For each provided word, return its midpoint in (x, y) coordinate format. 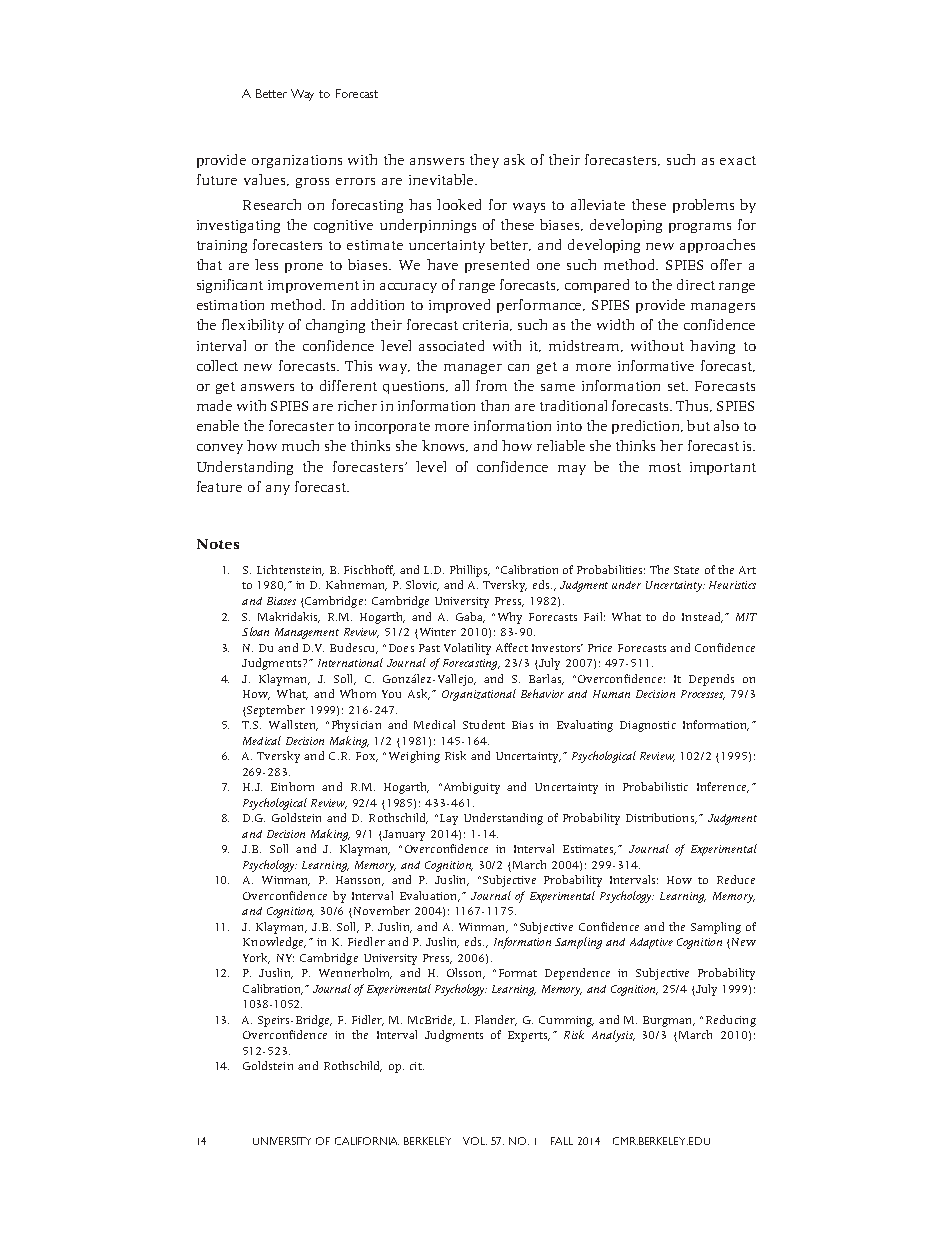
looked (459, 204)
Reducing (731, 1021)
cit (417, 1066)
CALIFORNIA (367, 1141)
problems (703, 206)
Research (272, 204)
